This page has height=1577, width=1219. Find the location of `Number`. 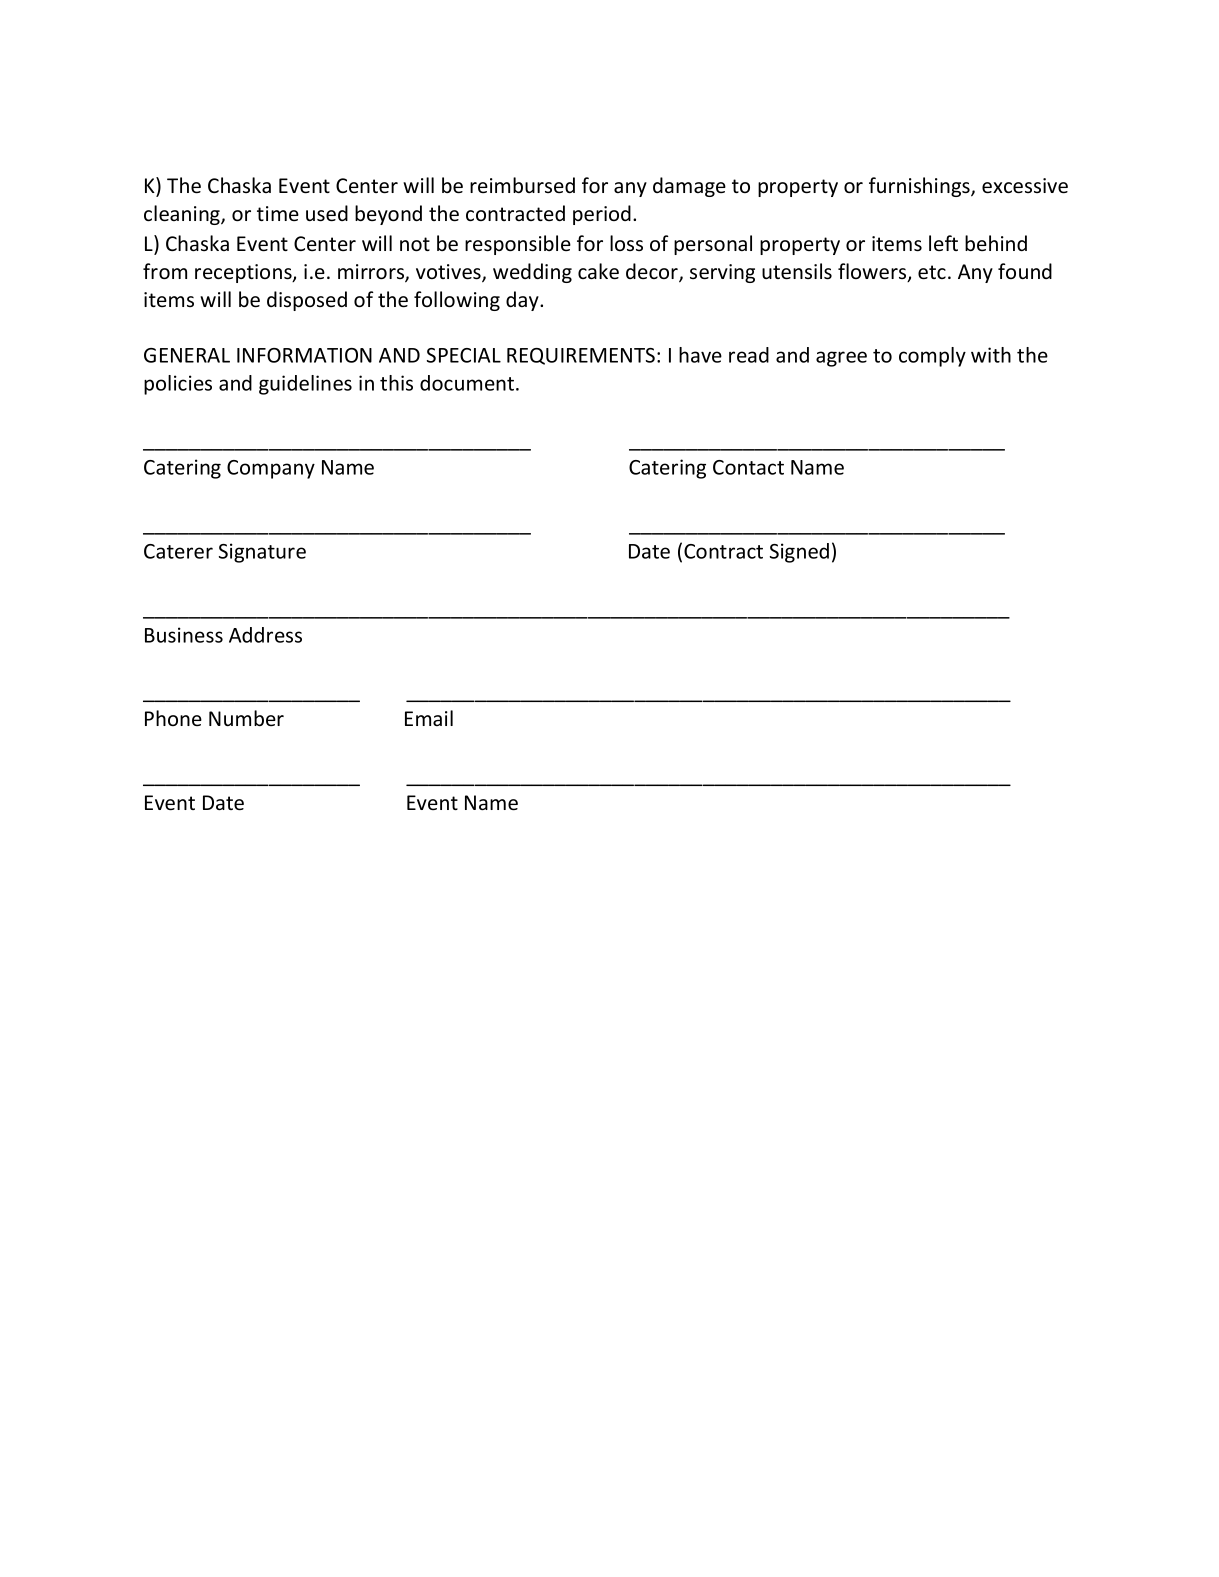

Number is located at coordinates (246, 718).
